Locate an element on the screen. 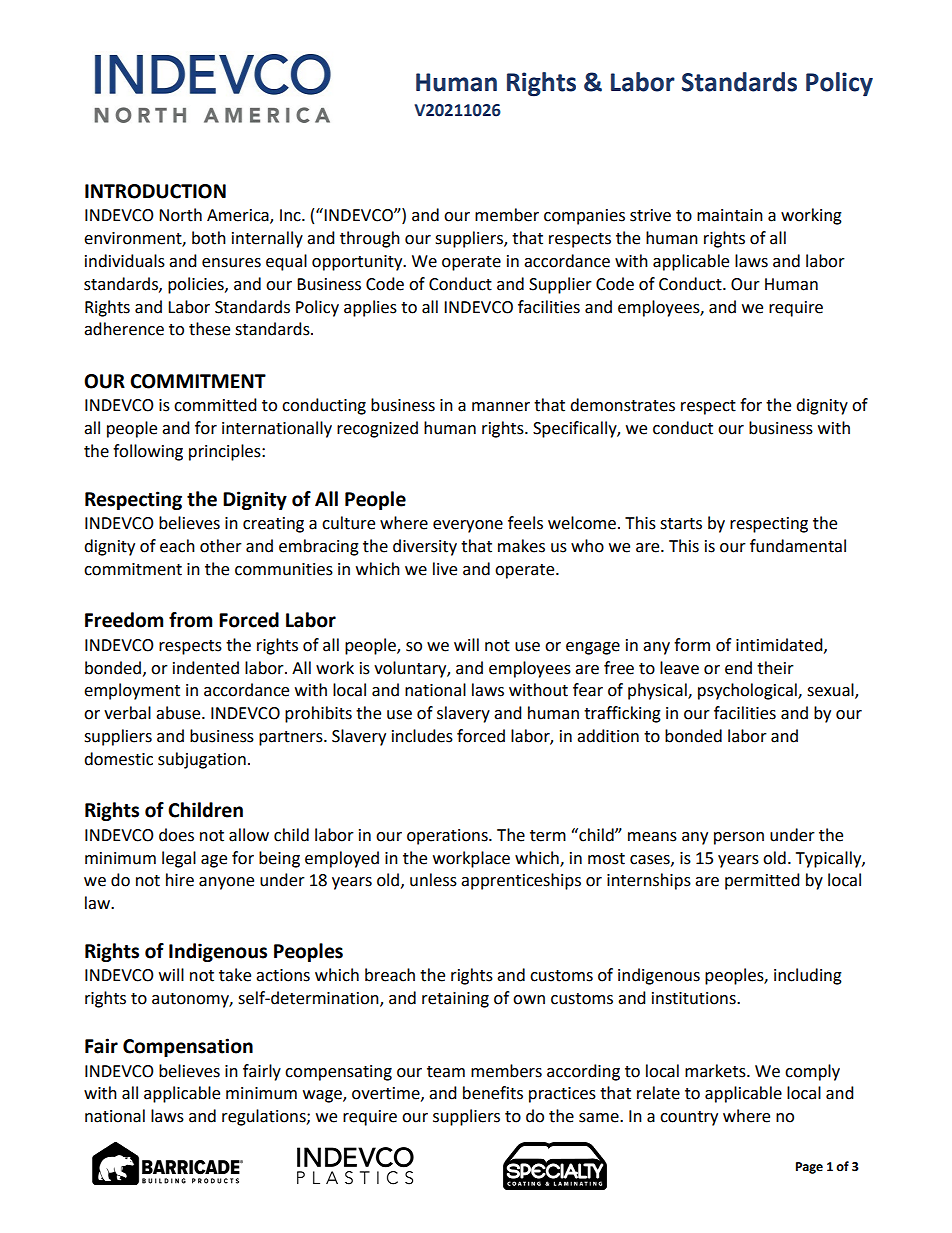 The width and height of the screenshot is (952, 1233). North is located at coordinates (180, 215).
